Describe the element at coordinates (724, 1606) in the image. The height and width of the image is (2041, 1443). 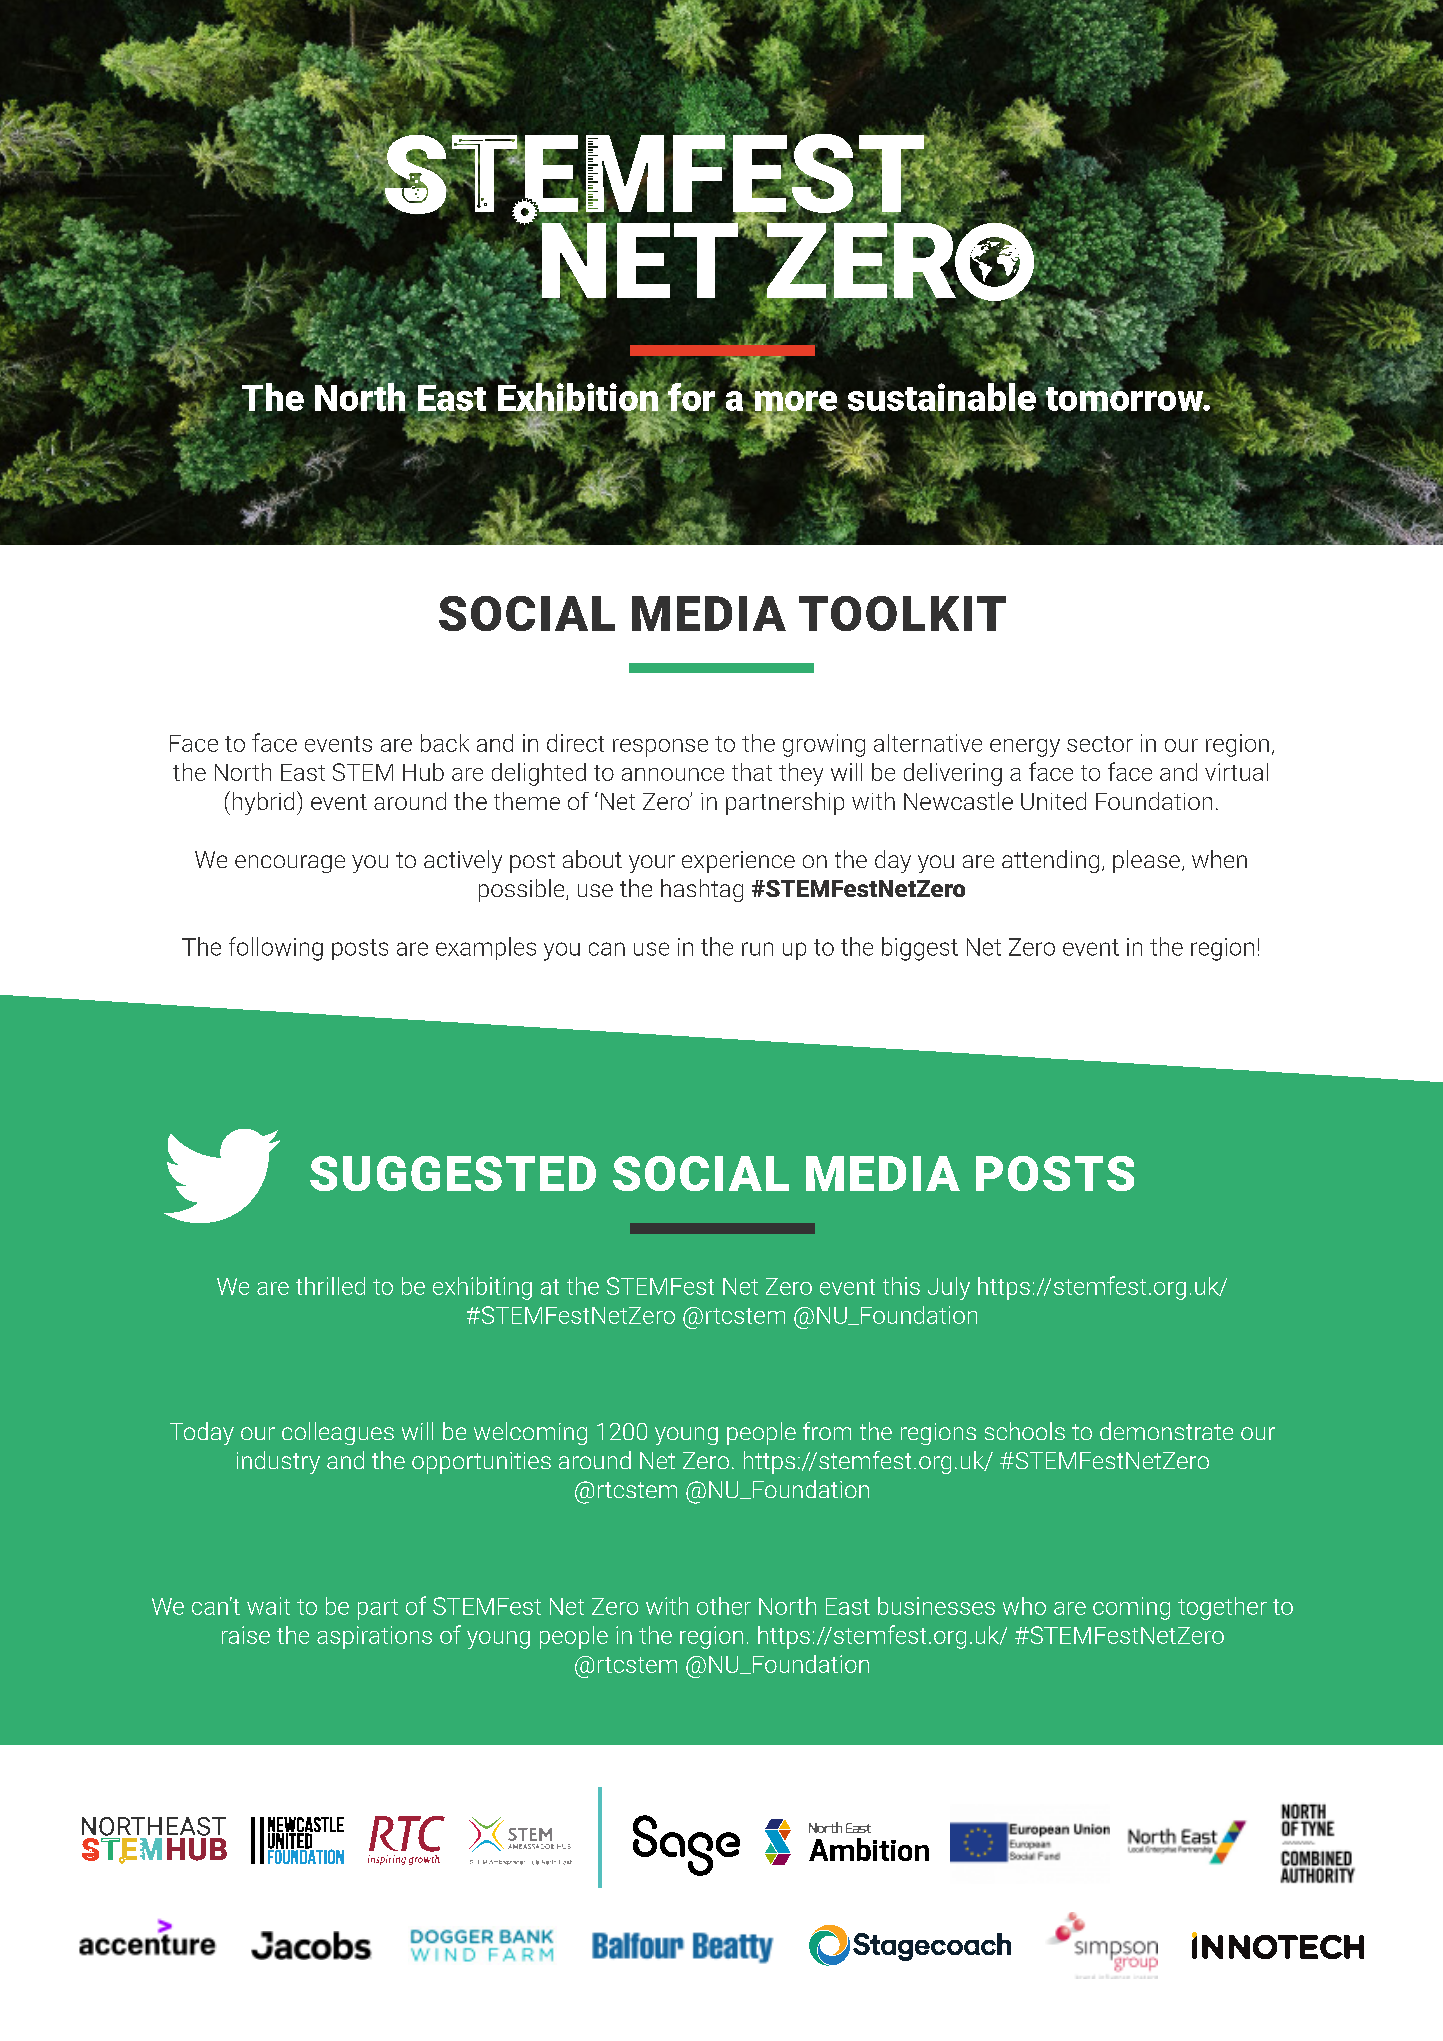
I see `other` at that location.
